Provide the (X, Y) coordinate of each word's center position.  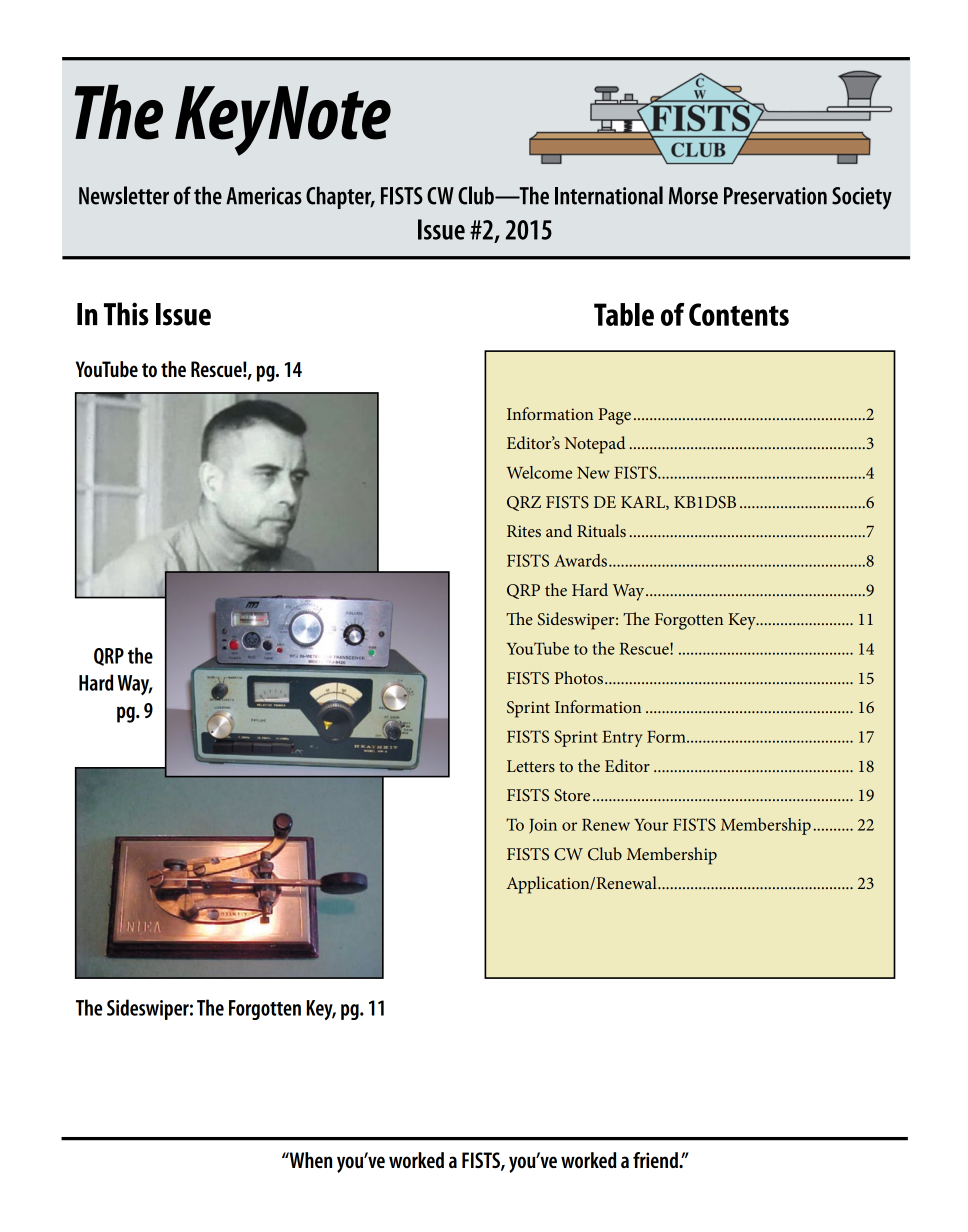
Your (651, 825)
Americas (264, 196)
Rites (524, 531)
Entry (622, 739)
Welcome (539, 472)
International (609, 195)
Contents (739, 314)
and (559, 530)
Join (543, 826)
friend (656, 1160)
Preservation (775, 196)
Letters (531, 766)
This (126, 314)
